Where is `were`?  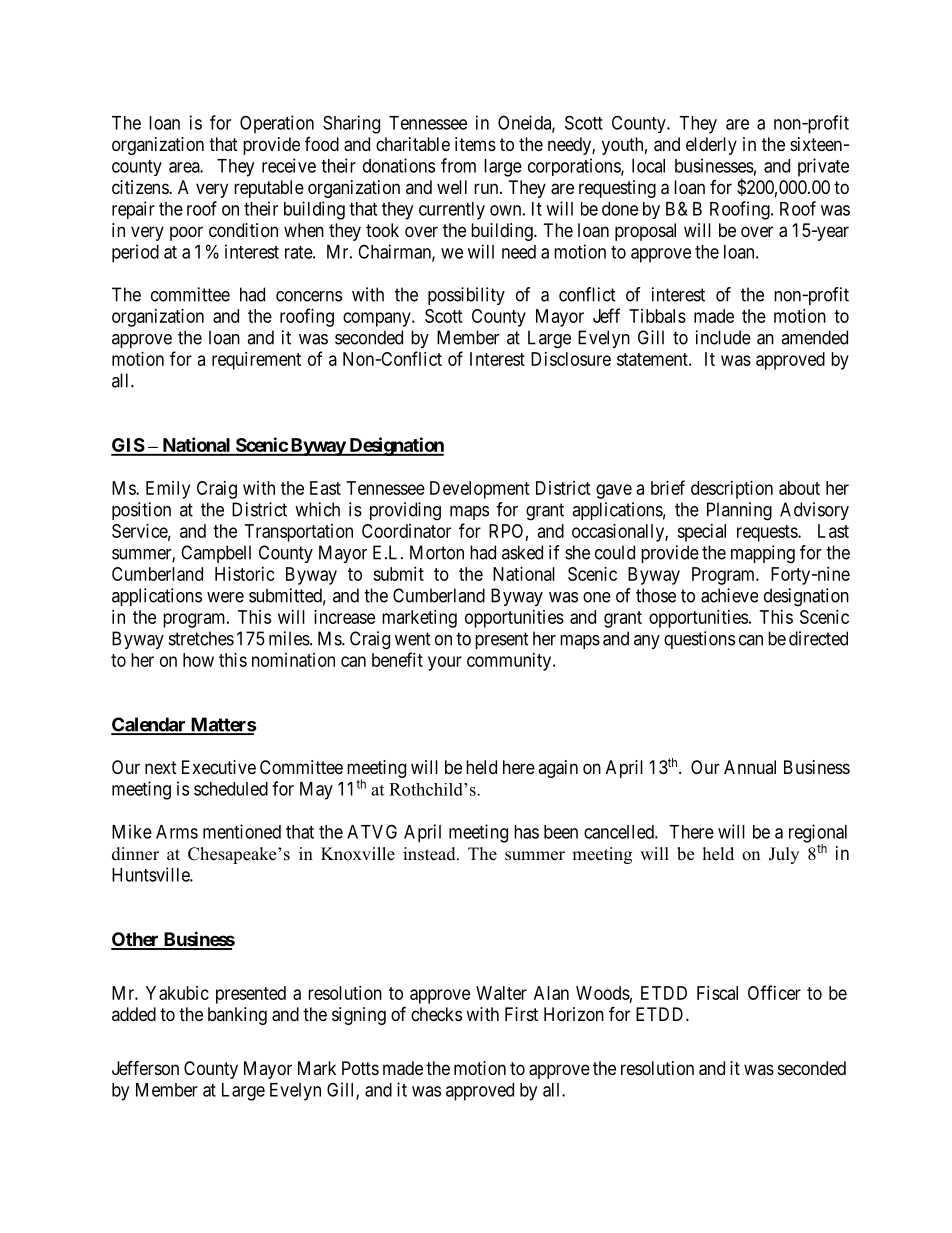 were is located at coordinates (225, 597).
